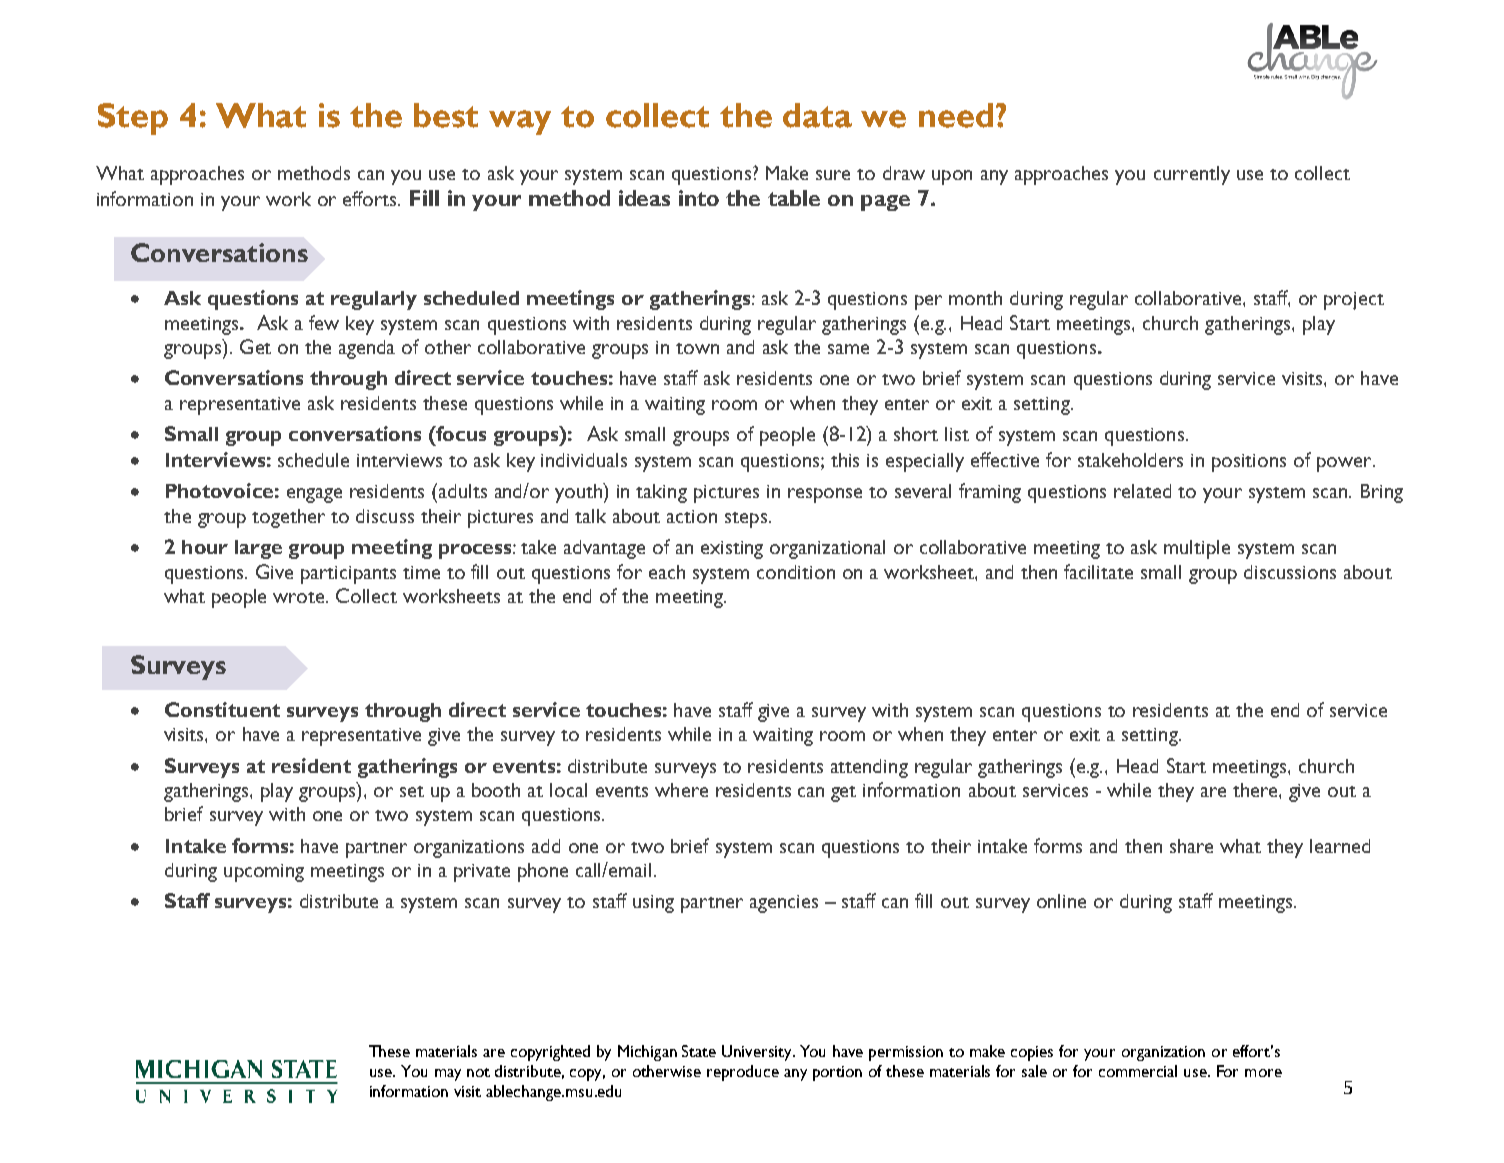 This document has height=1163, width=1504. I want to click on more, so click(1263, 1073).
